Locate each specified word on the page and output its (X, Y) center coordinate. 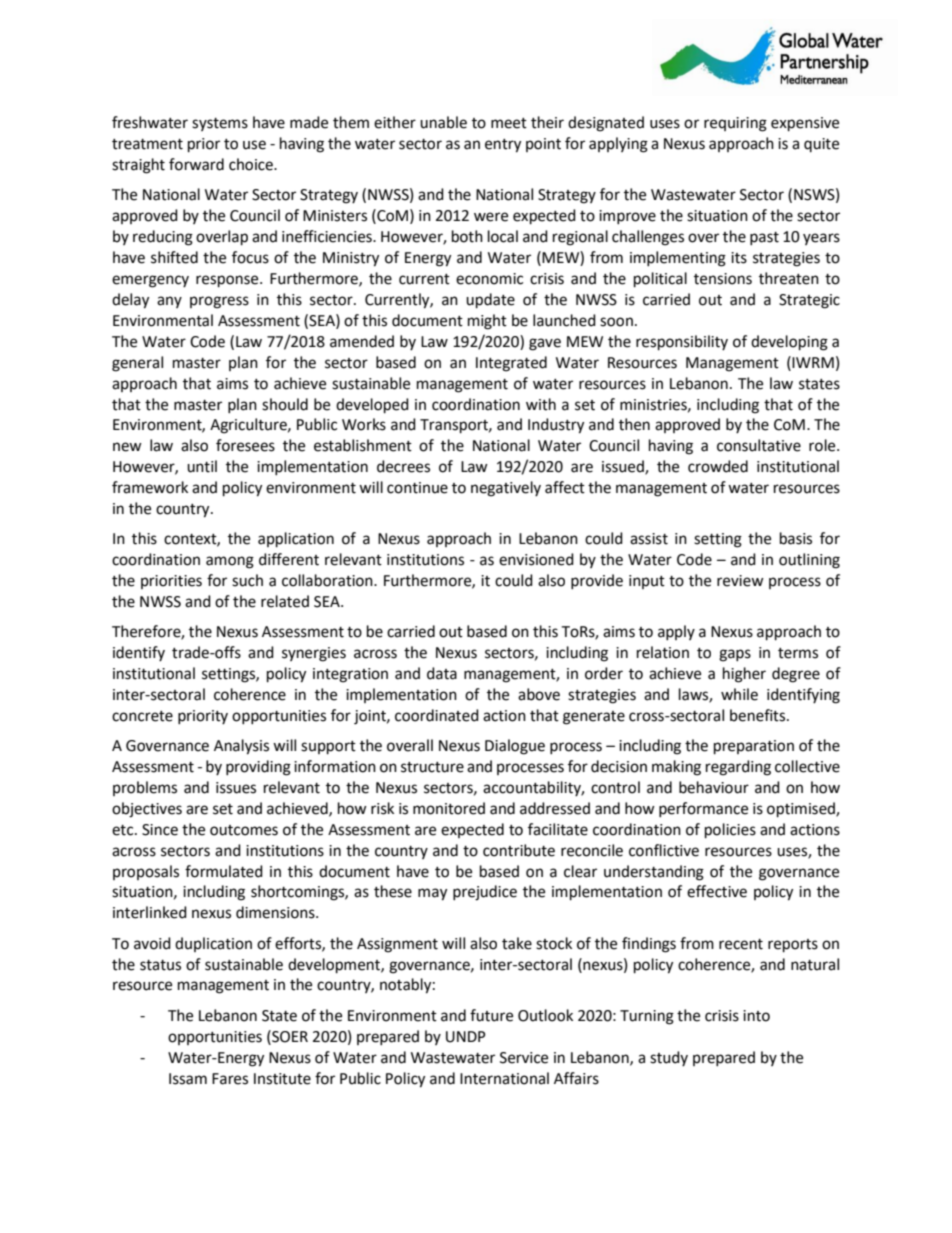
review (740, 581)
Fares (230, 1079)
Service (524, 1058)
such (247, 580)
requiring (735, 124)
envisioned (536, 559)
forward (196, 164)
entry (503, 146)
